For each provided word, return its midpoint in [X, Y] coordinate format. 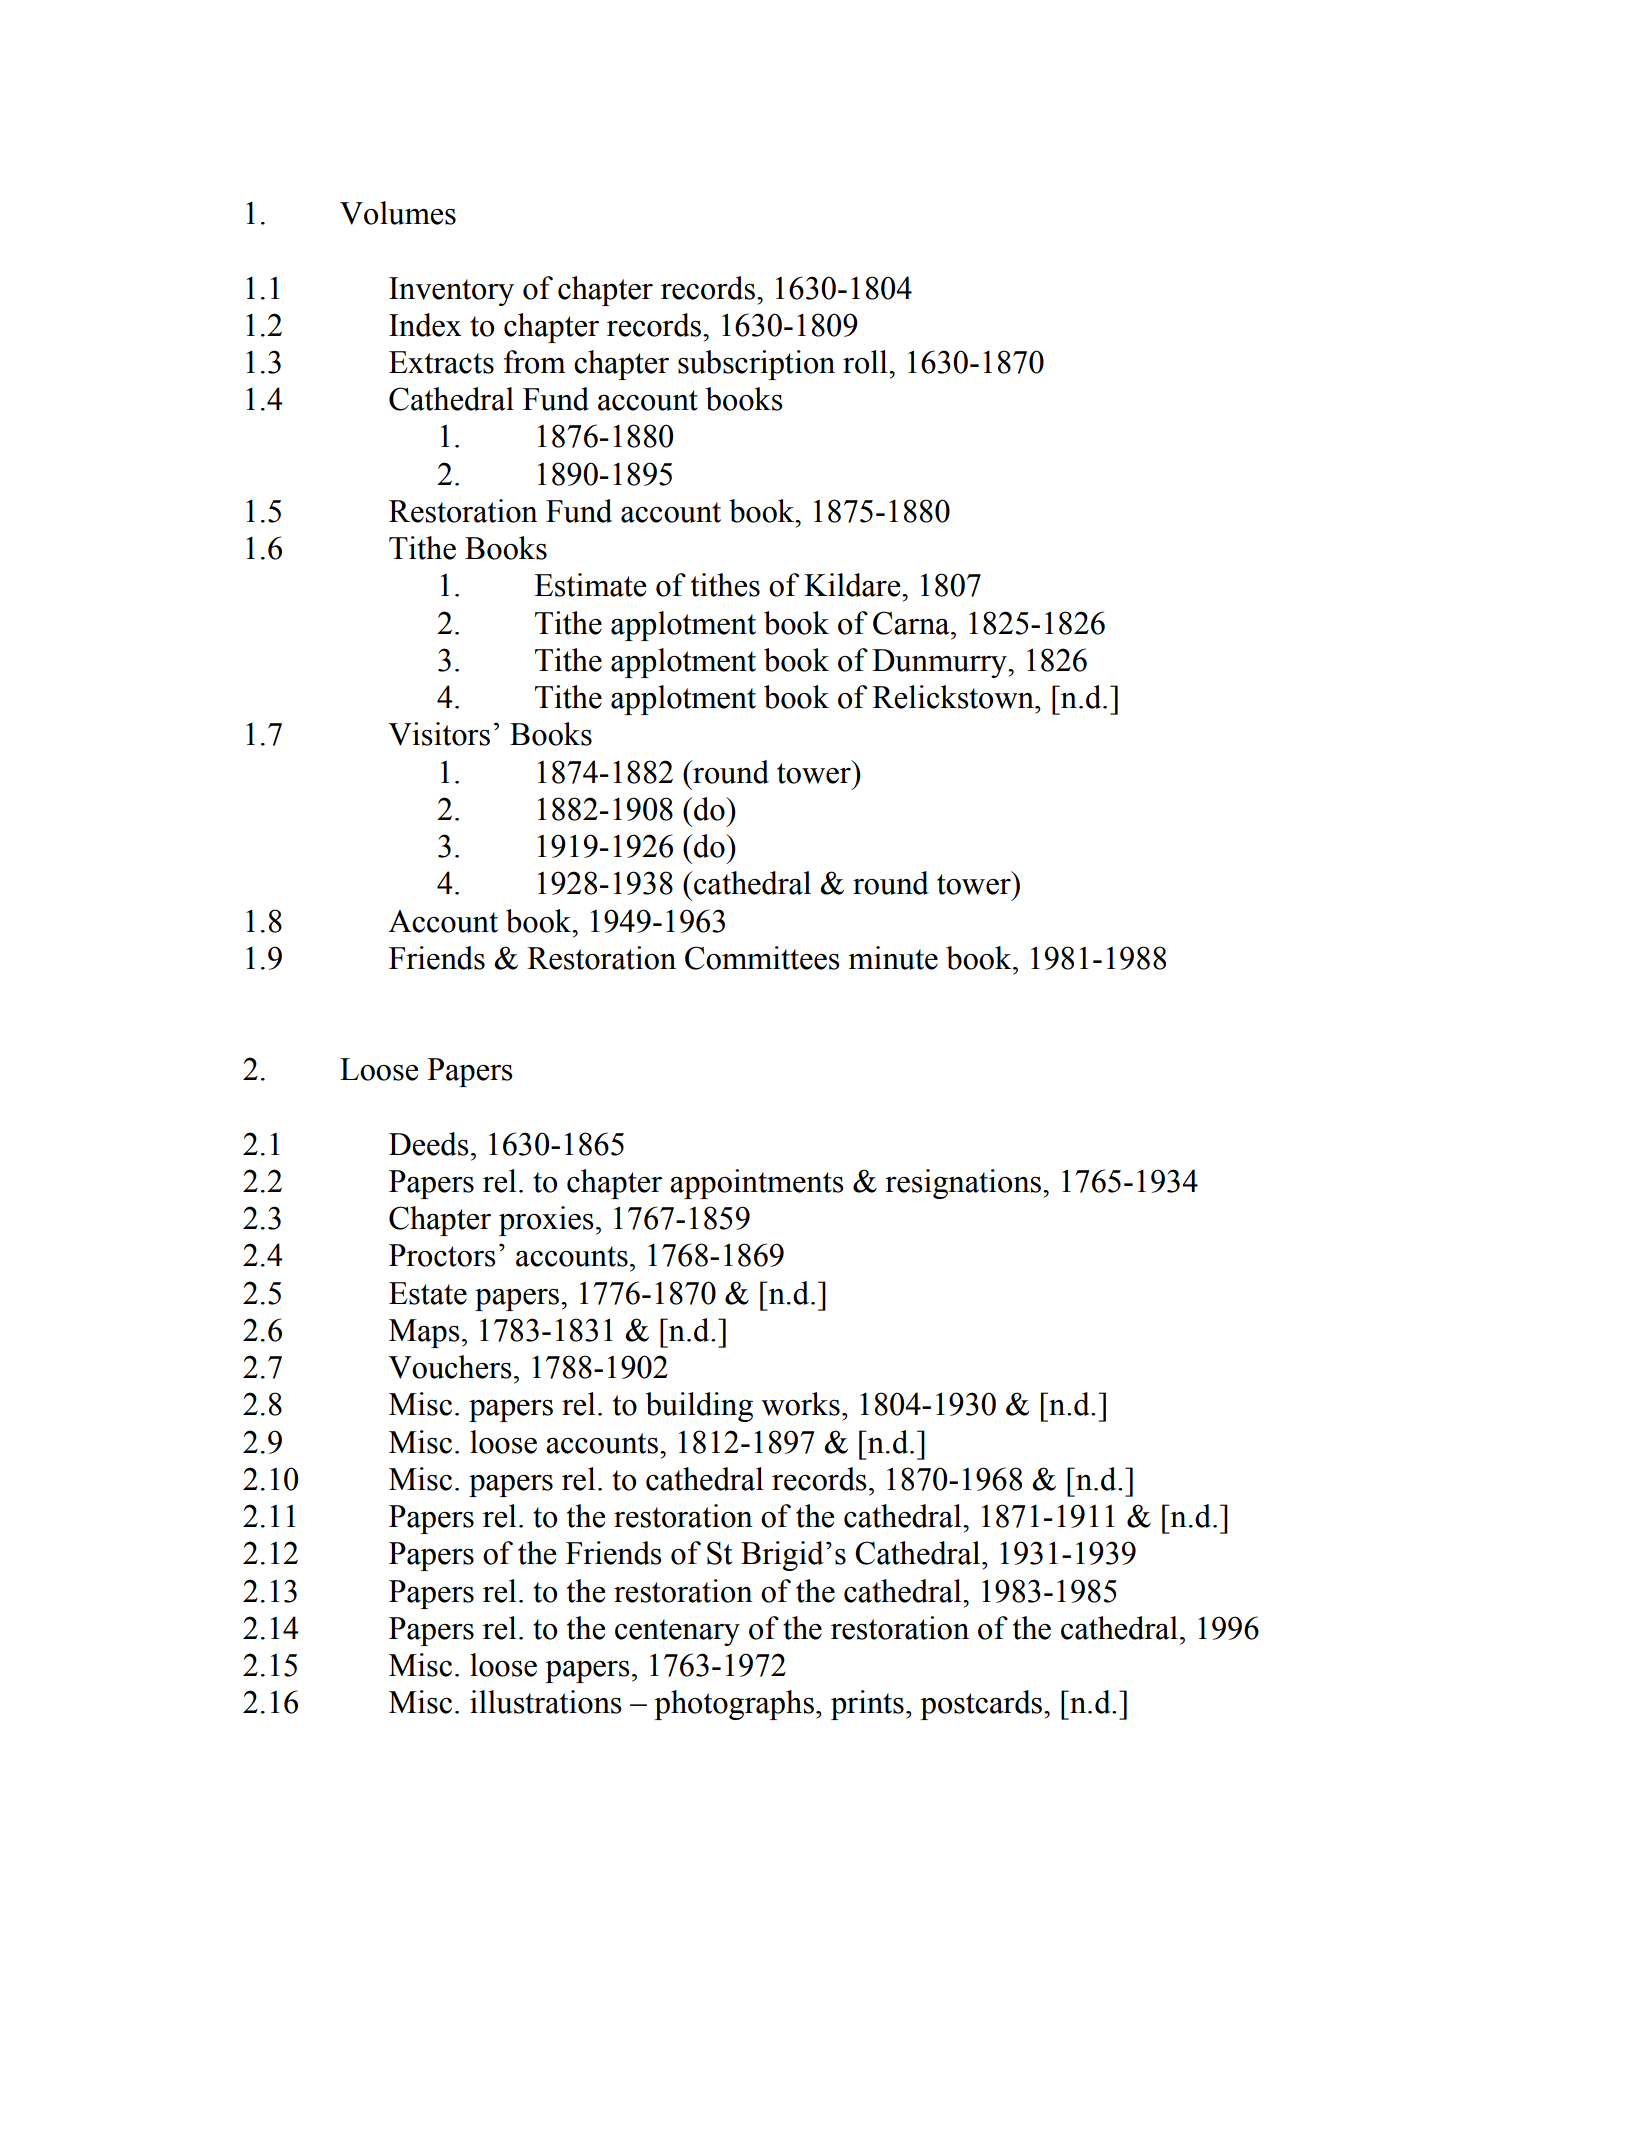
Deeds [429, 1144]
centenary [677, 1632]
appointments [757, 1184]
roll [866, 362]
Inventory [451, 291]
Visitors [439, 734]
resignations [964, 1184]
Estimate [590, 585]
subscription [756, 365]
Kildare [853, 585]
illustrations [546, 1702]
